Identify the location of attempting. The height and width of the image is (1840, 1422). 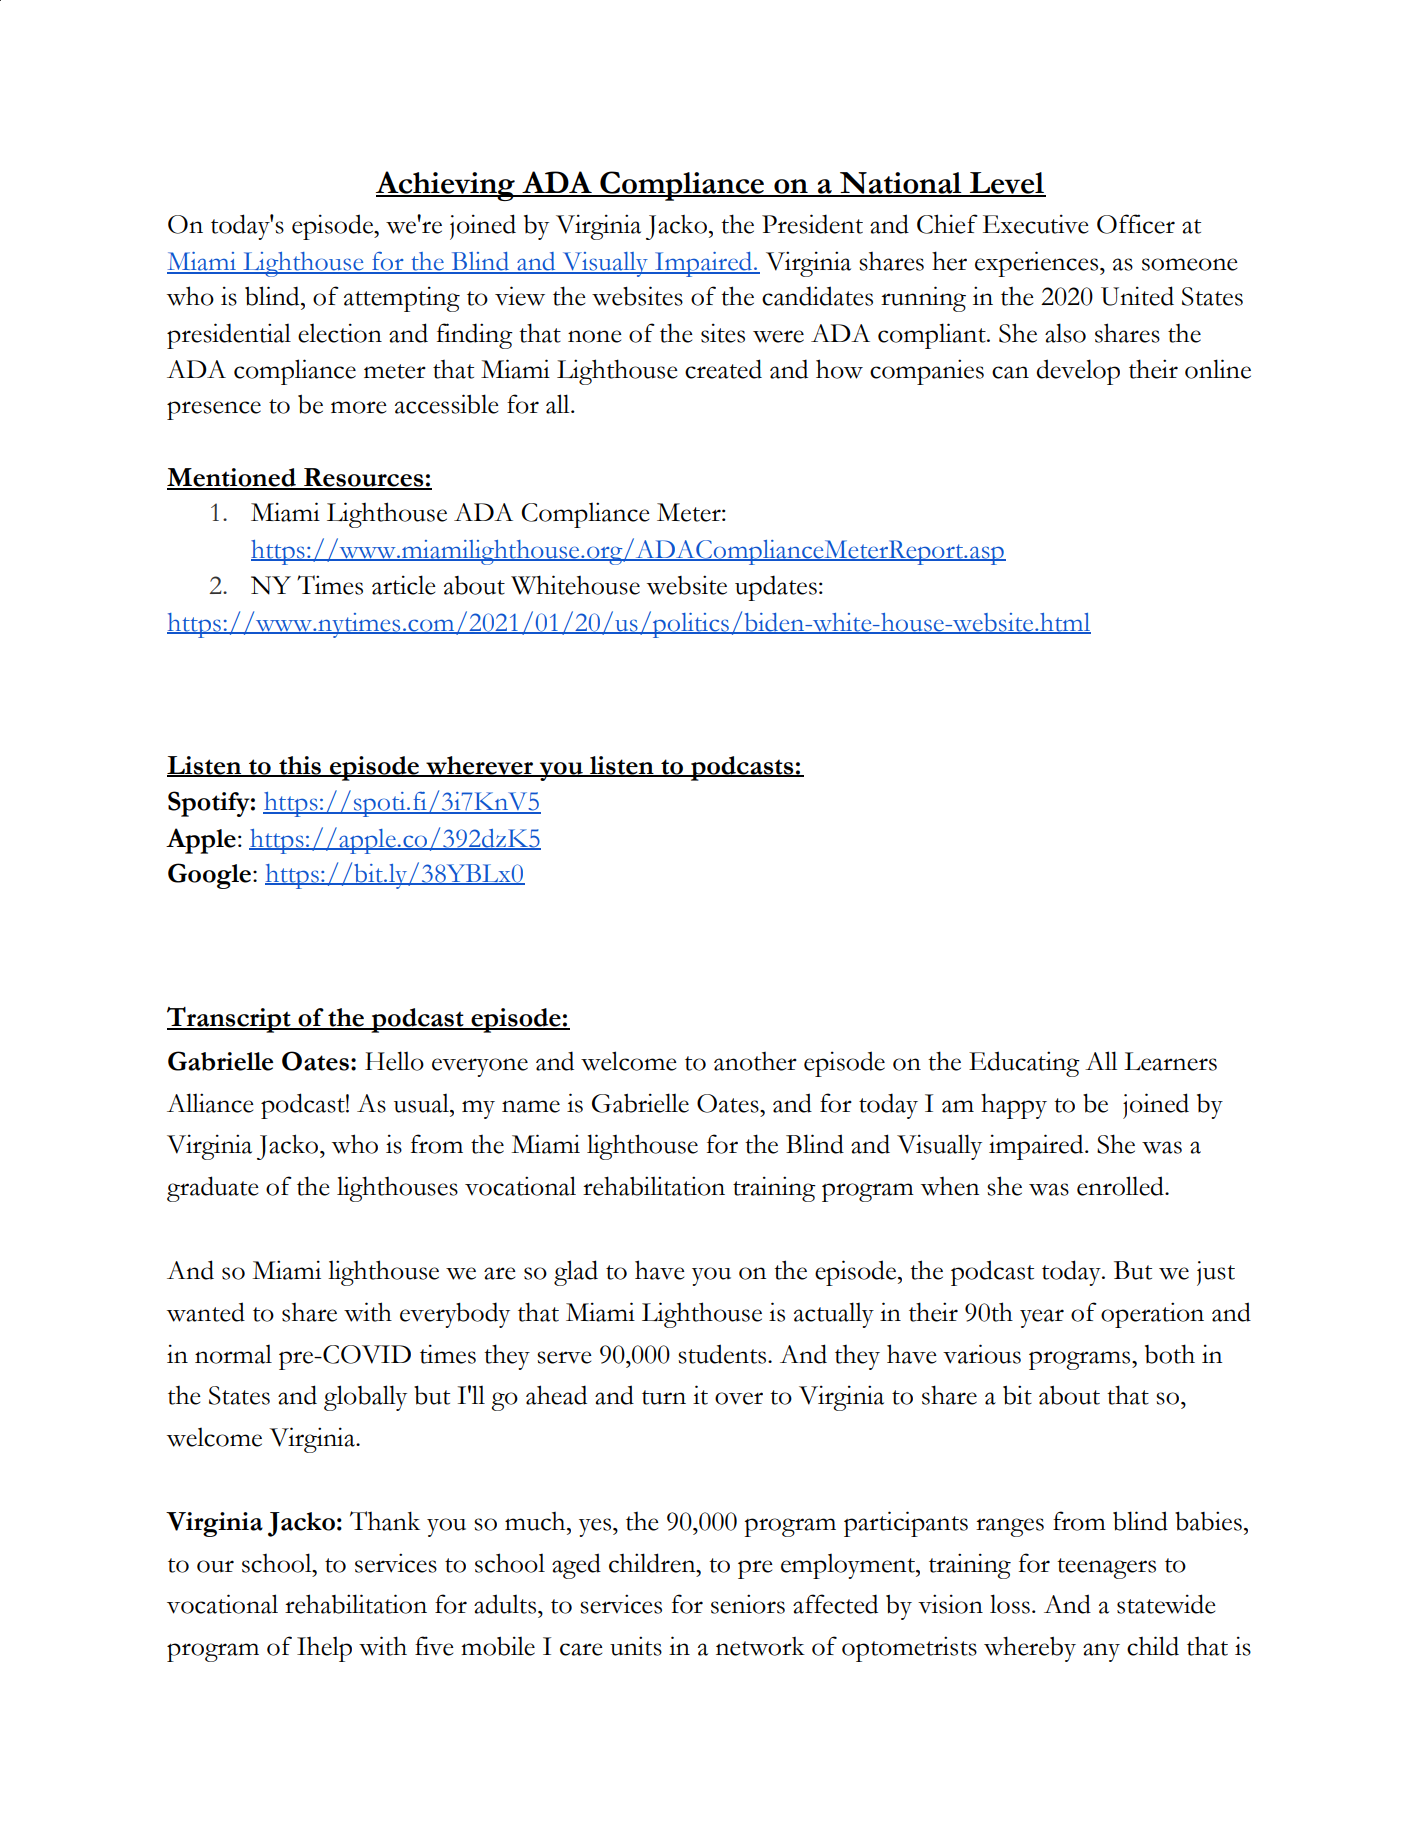
(402, 299).
